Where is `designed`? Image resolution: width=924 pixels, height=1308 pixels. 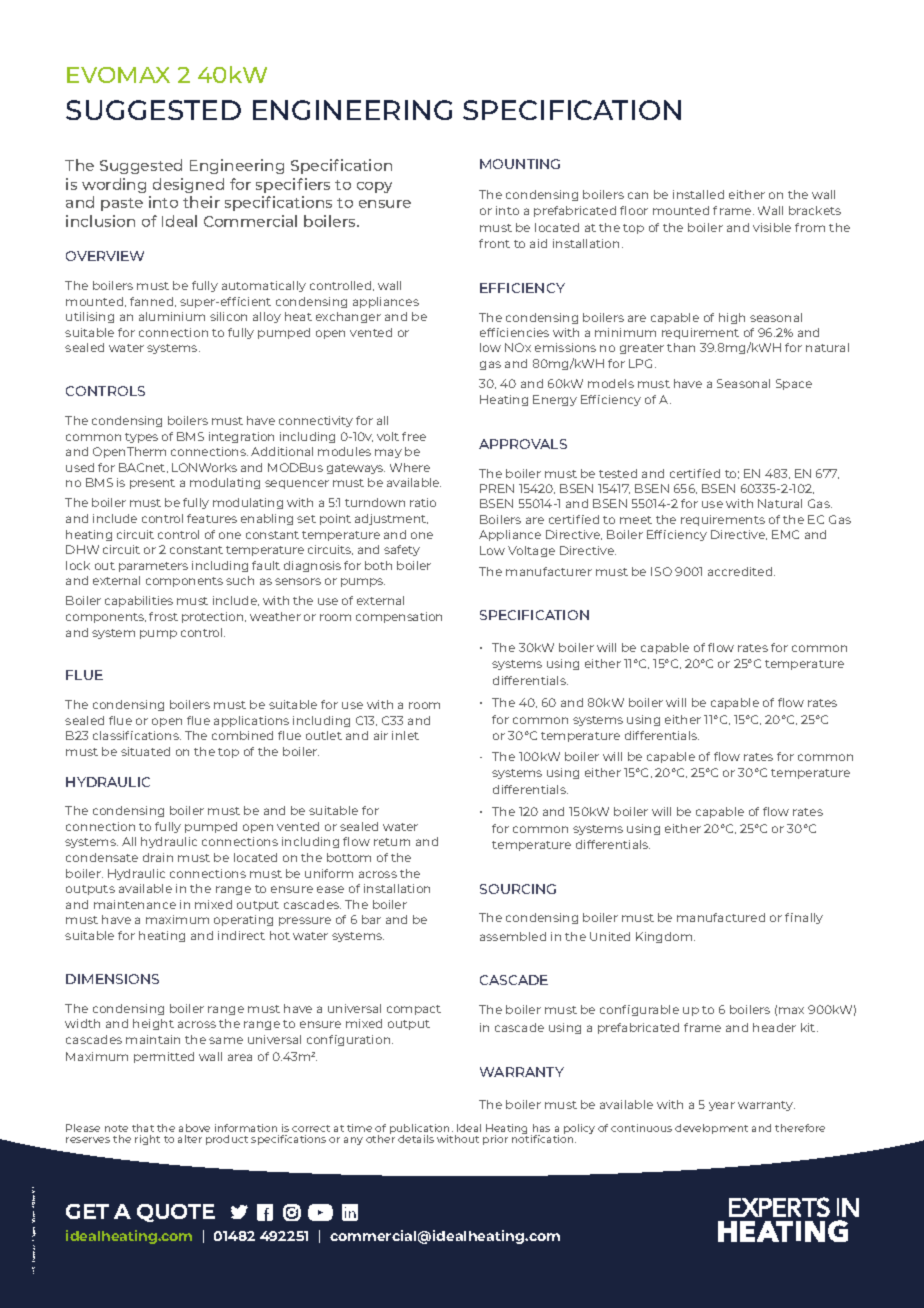 designed is located at coordinates (188, 185).
